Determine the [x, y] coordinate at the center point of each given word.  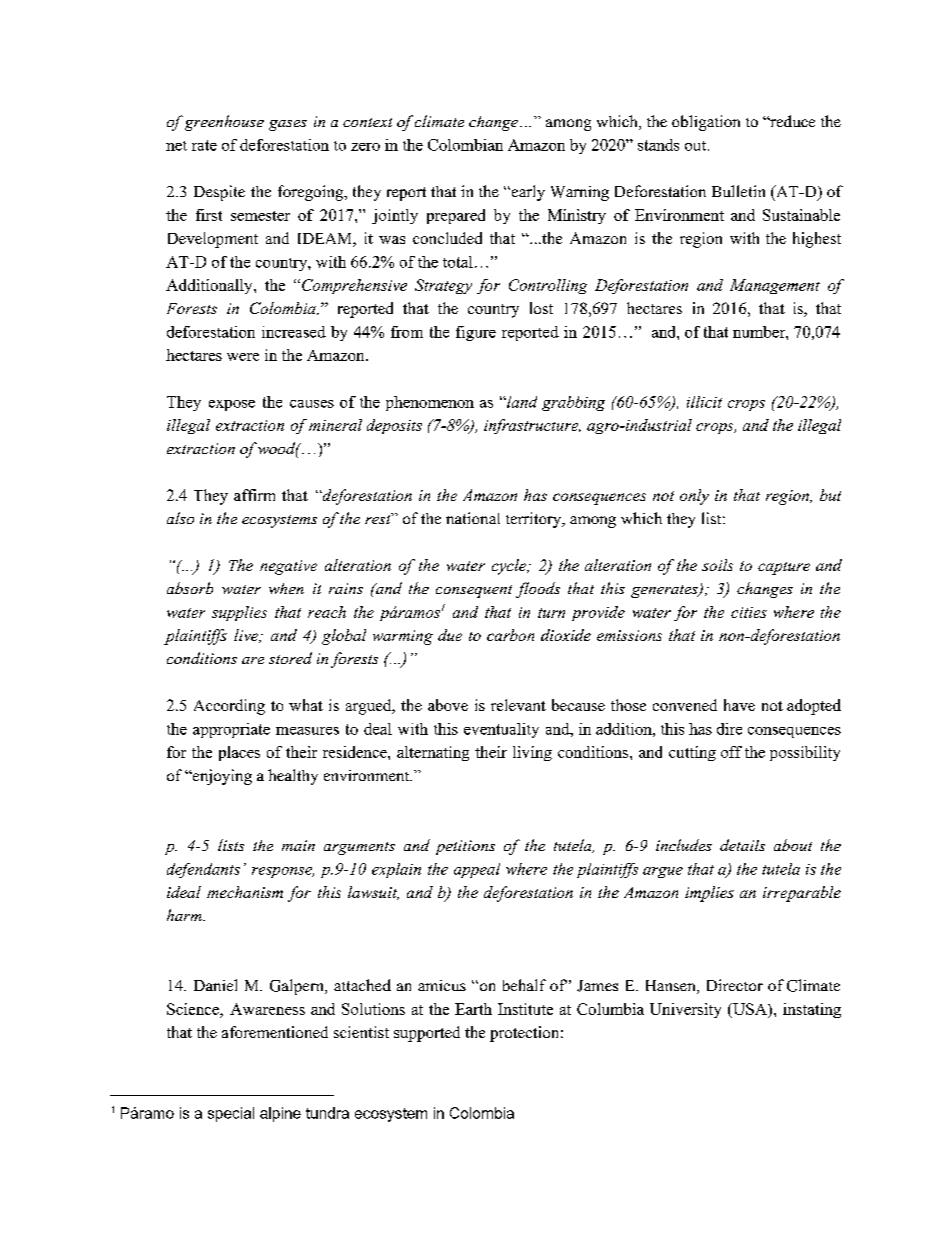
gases [288, 125]
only [694, 497]
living [532, 753]
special [231, 1114]
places [239, 753]
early [527, 193]
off [731, 752]
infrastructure [532, 426]
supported [427, 1034]
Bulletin [738, 191]
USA [749, 1010]
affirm [254, 495]
